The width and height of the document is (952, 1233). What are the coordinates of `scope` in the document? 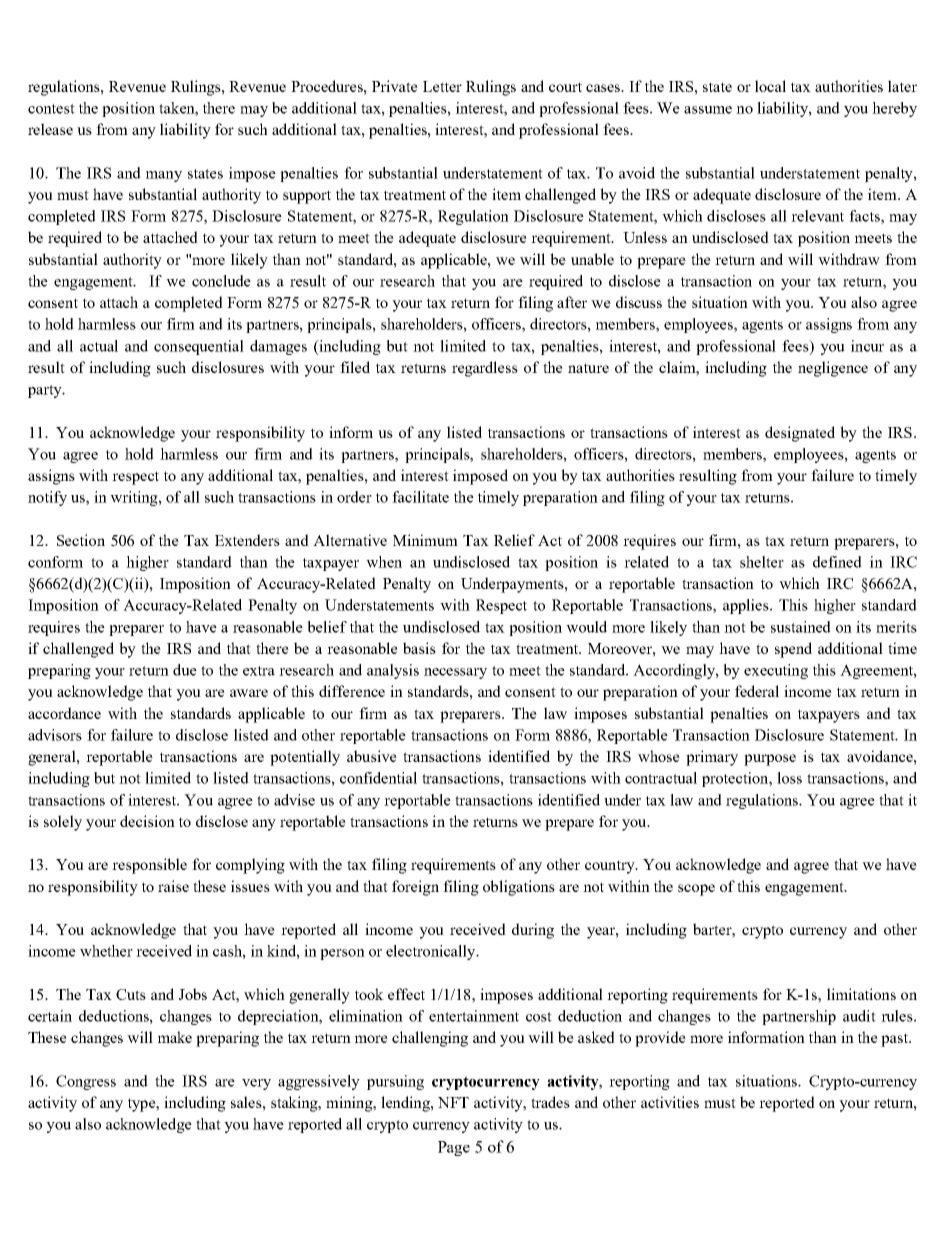 It's located at (696, 890).
